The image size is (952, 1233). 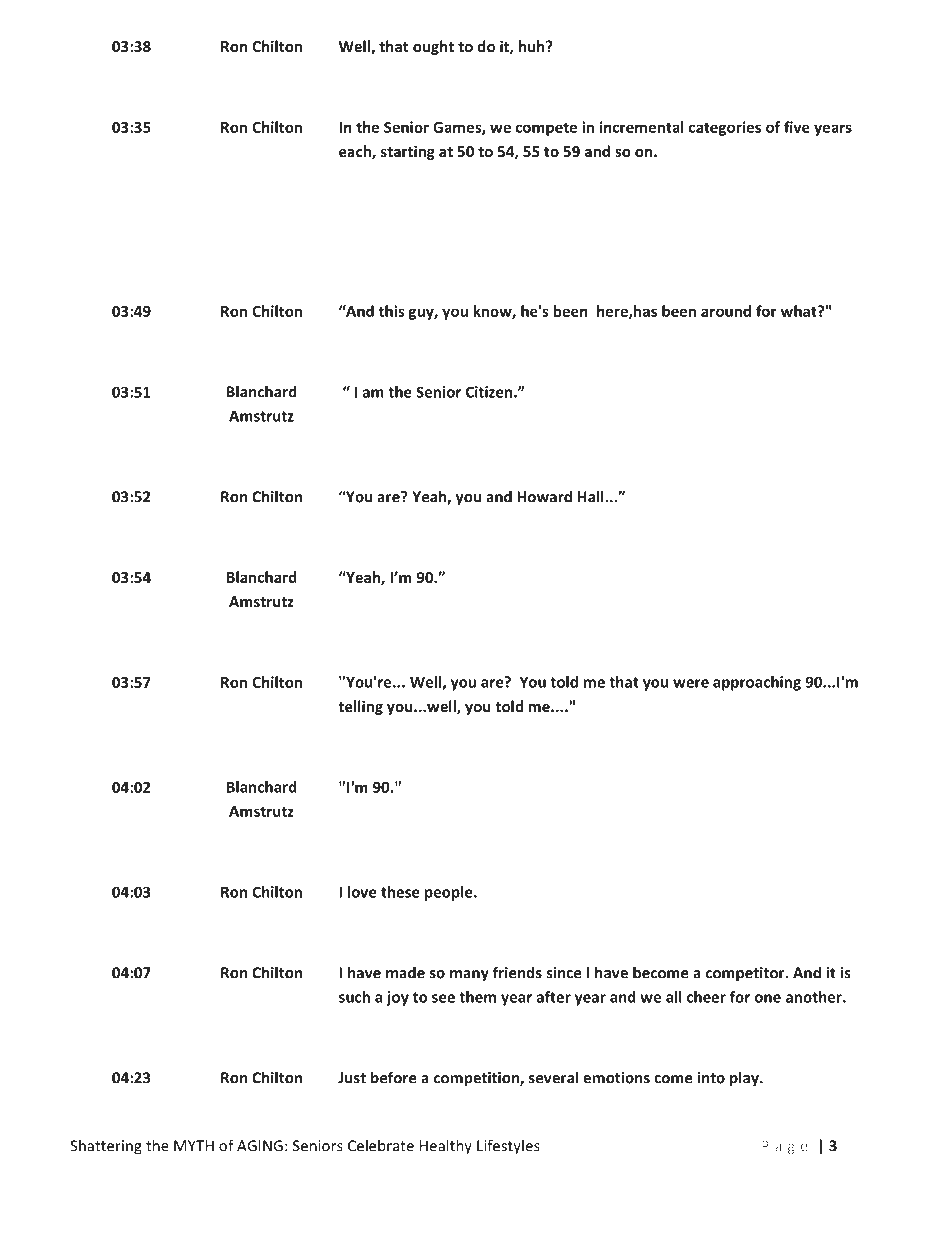 What do you see at coordinates (725, 128) in the screenshot?
I see `categories` at bounding box center [725, 128].
